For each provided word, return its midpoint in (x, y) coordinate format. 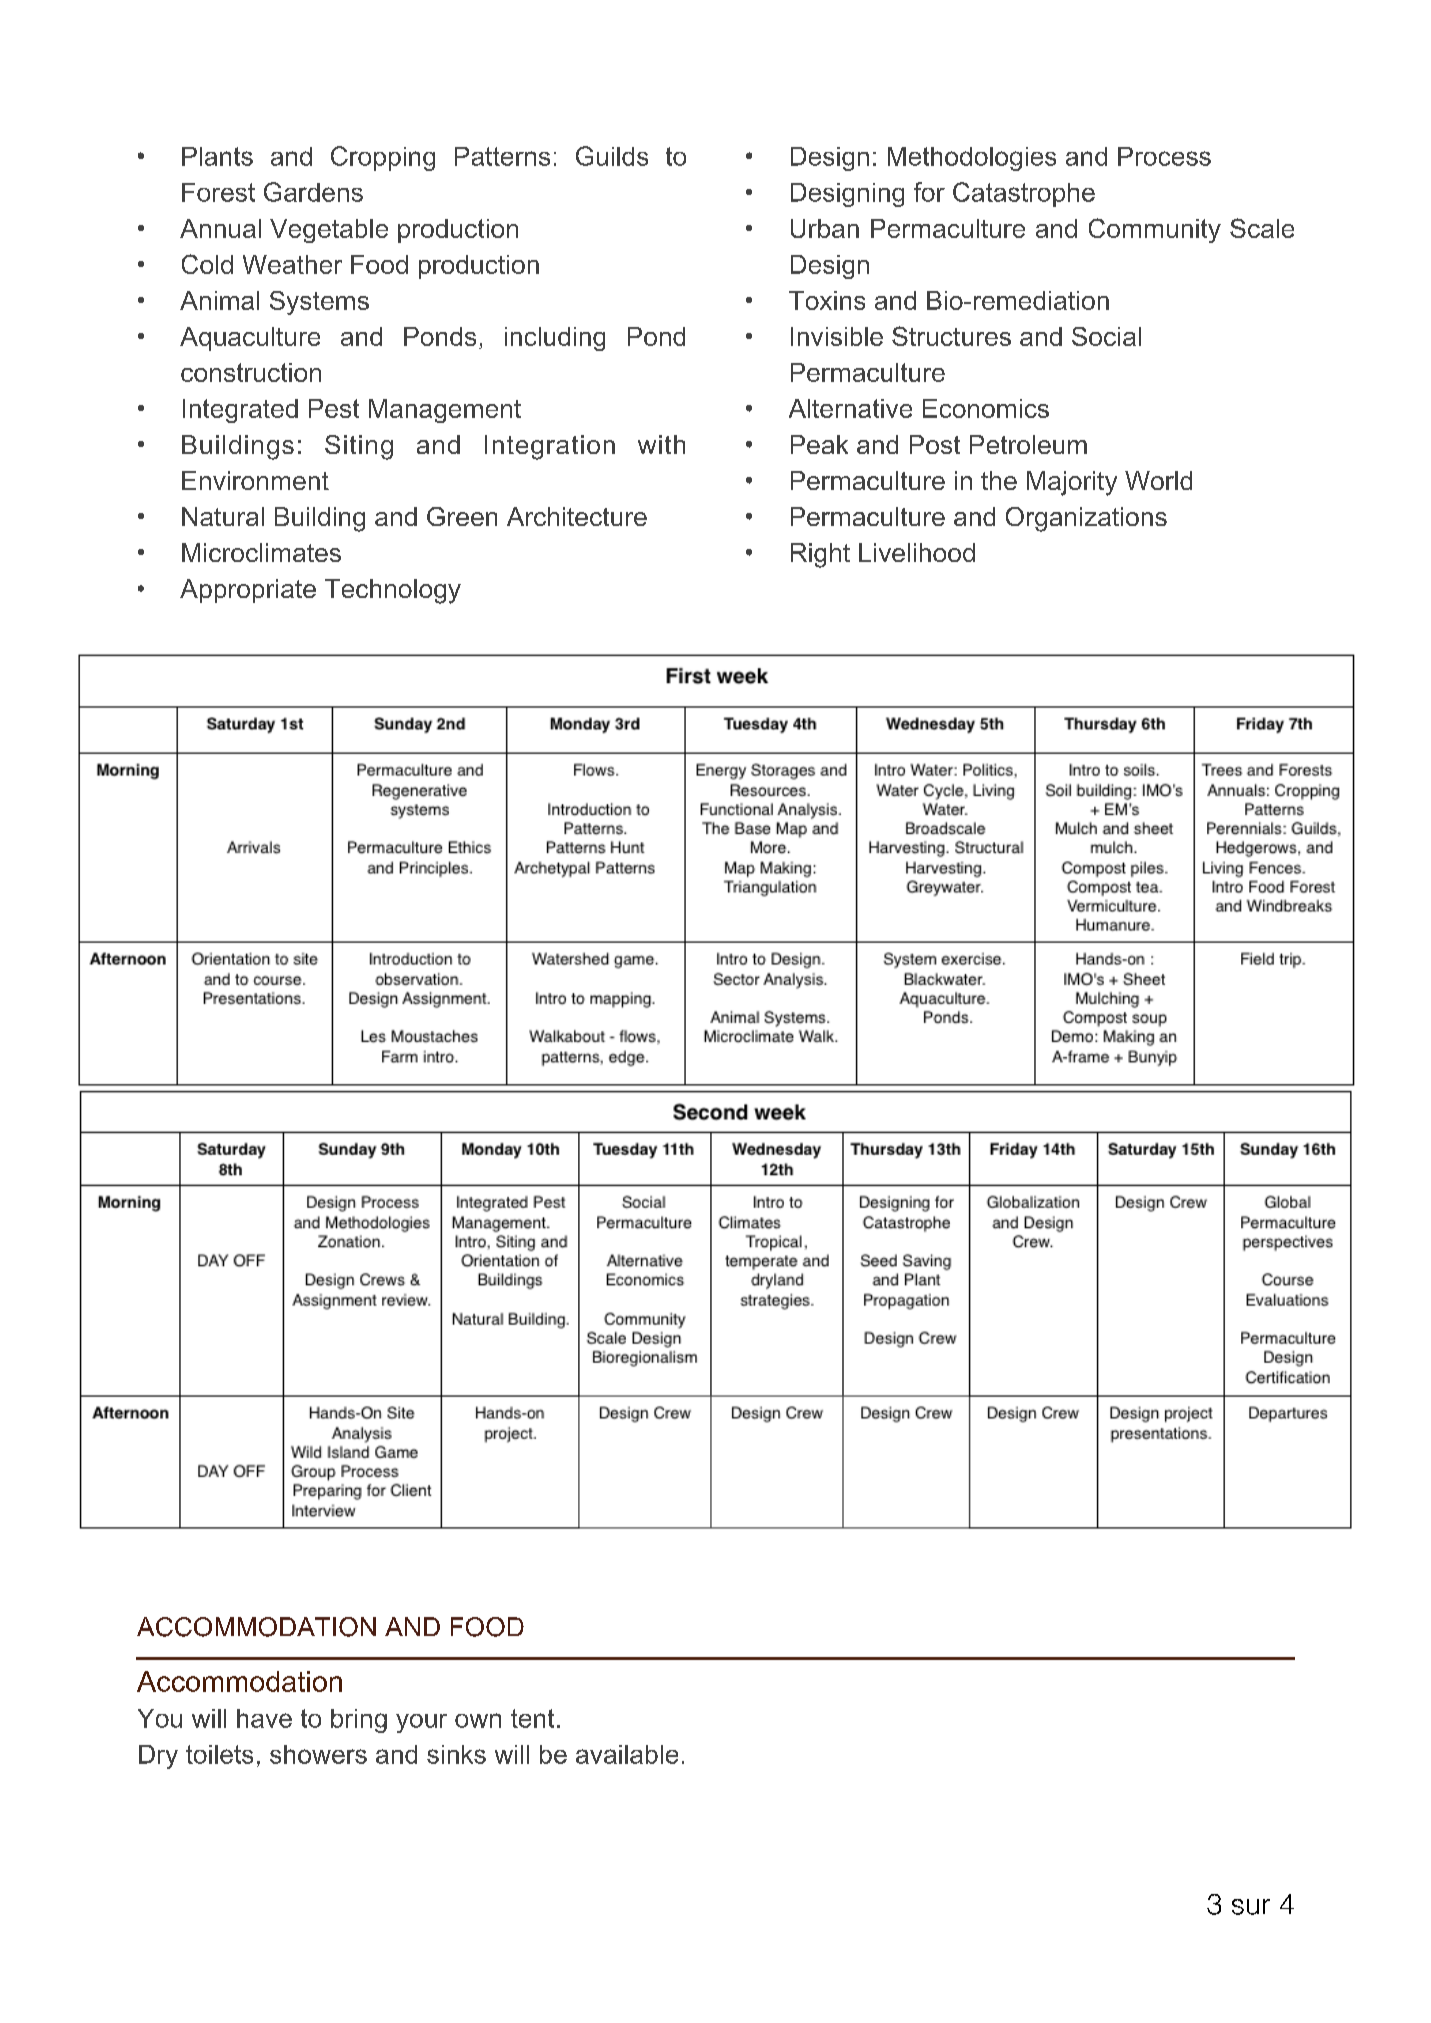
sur (1251, 1907)
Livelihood (917, 552)
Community (1155, 230)
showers (318, 1754)
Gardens (313, 192)
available (627, 1754)
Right (820, 555)
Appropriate (248, 591)
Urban (825, 228)
